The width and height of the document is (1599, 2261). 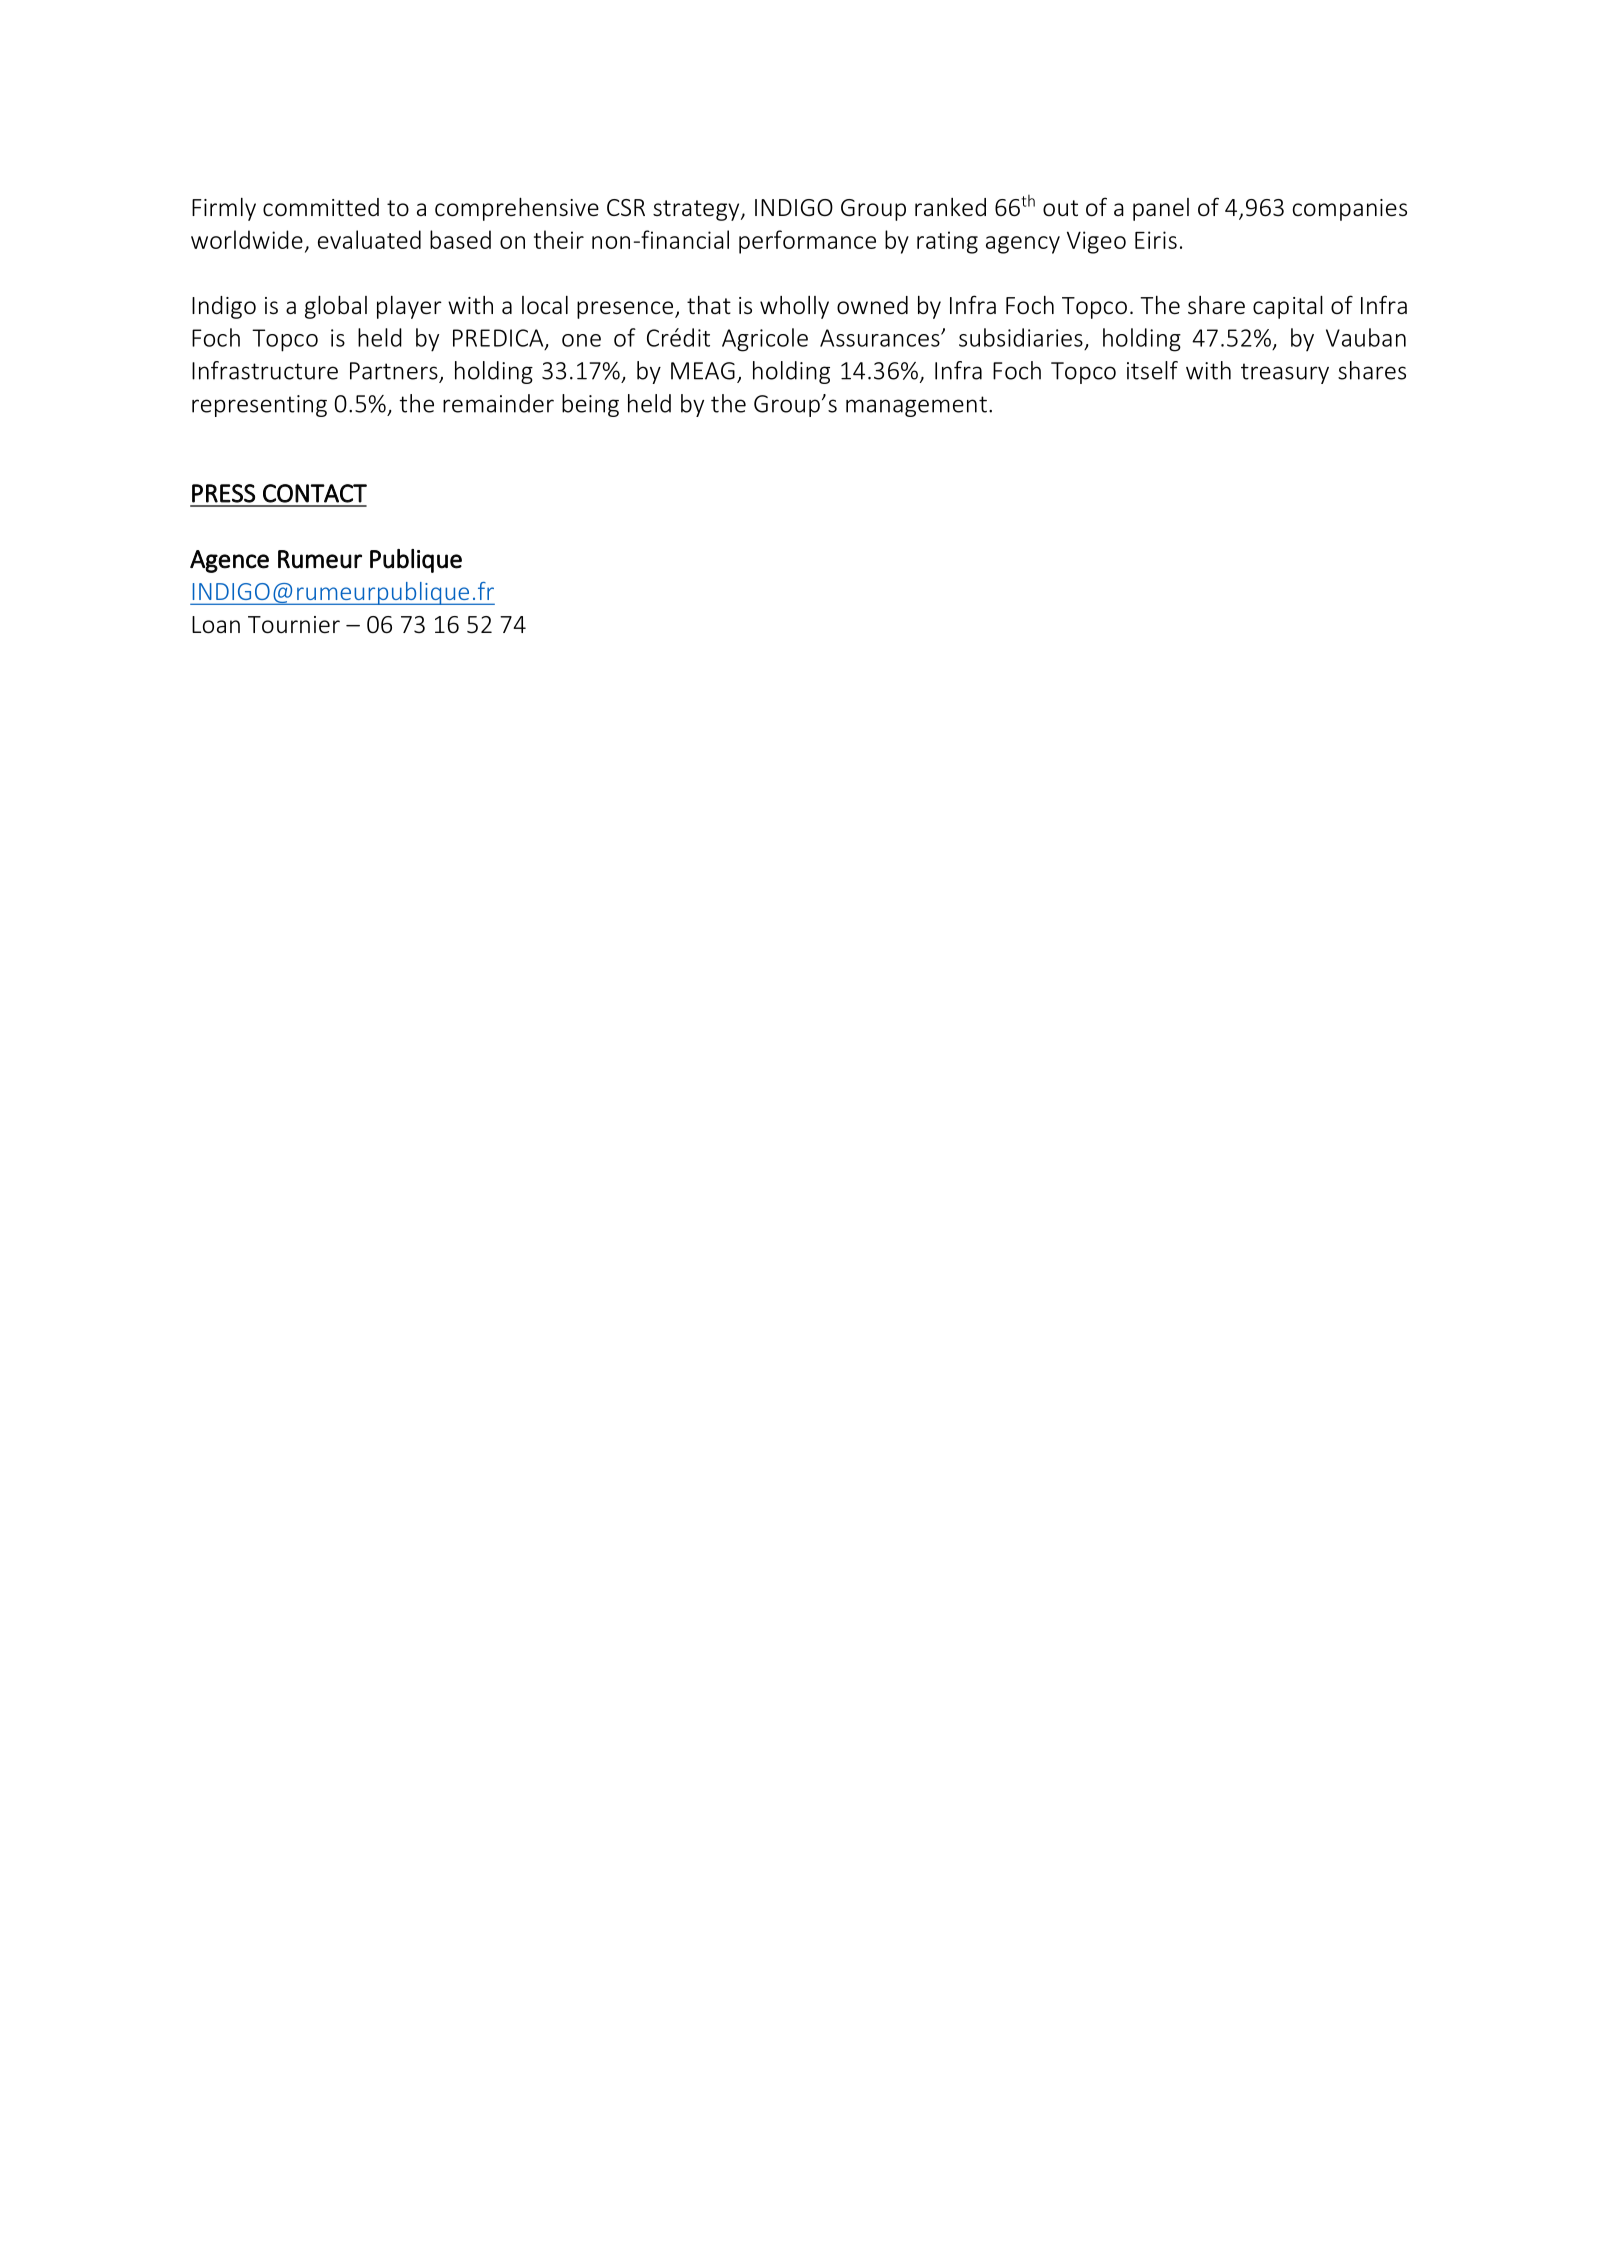 I want to click on Loan, so click(x=216, y=625).
